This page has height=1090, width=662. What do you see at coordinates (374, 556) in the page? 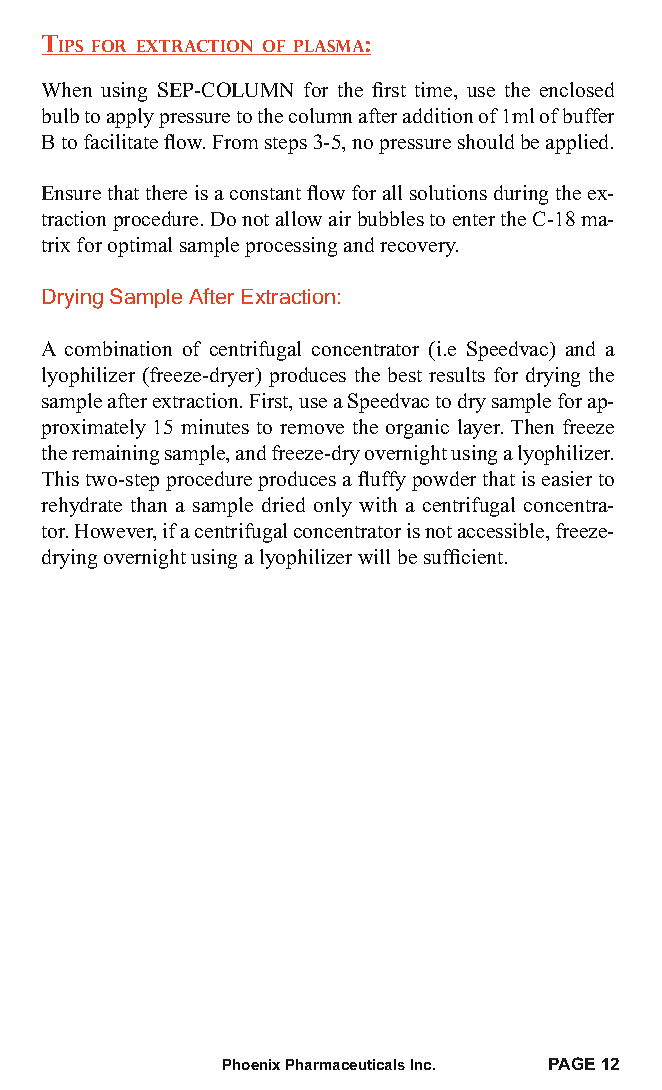
I see `will` at bounding box center [374, 556].
